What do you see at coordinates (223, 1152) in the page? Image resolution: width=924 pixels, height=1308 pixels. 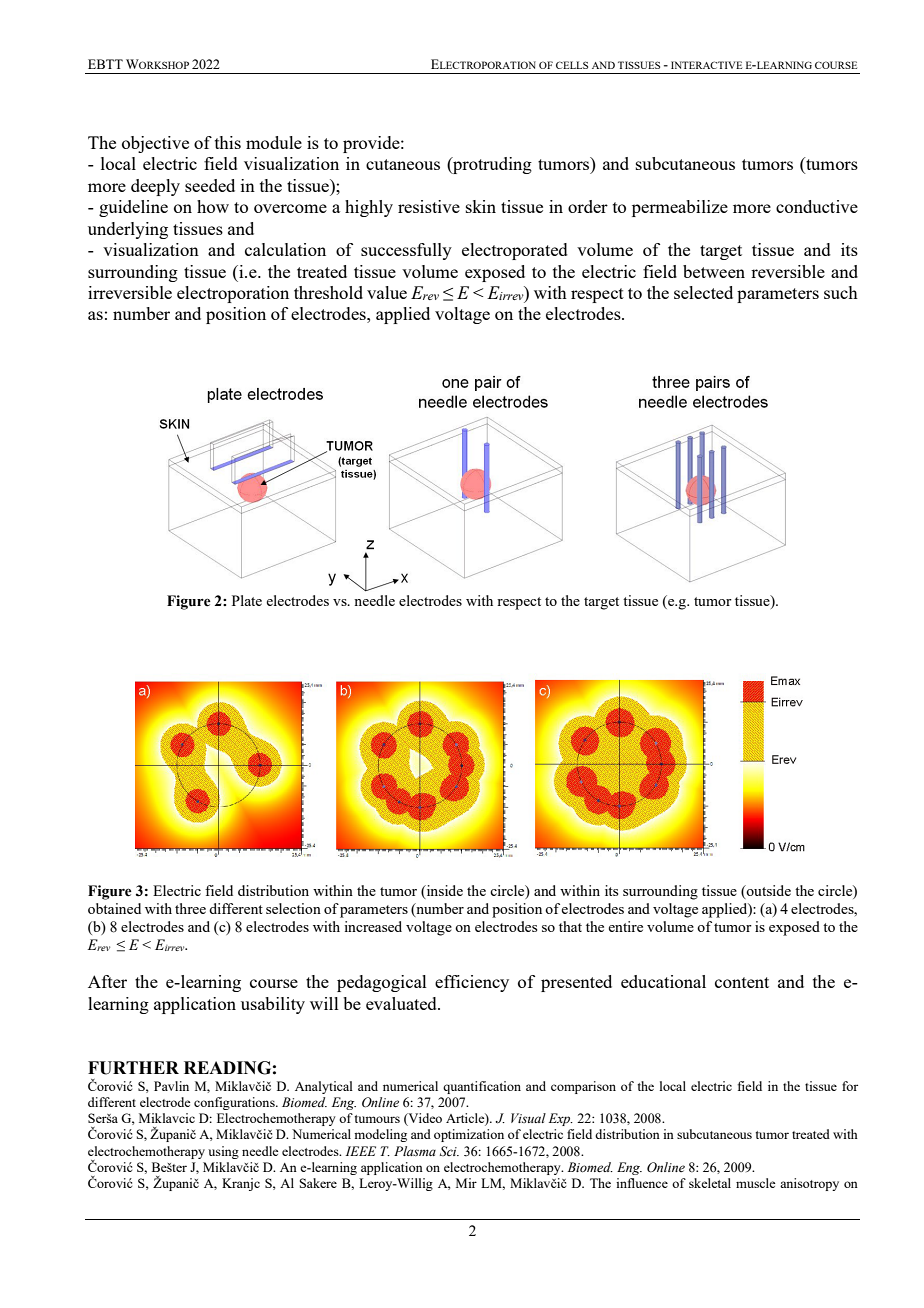 I see `using` at bounding box center [223, 1152].
